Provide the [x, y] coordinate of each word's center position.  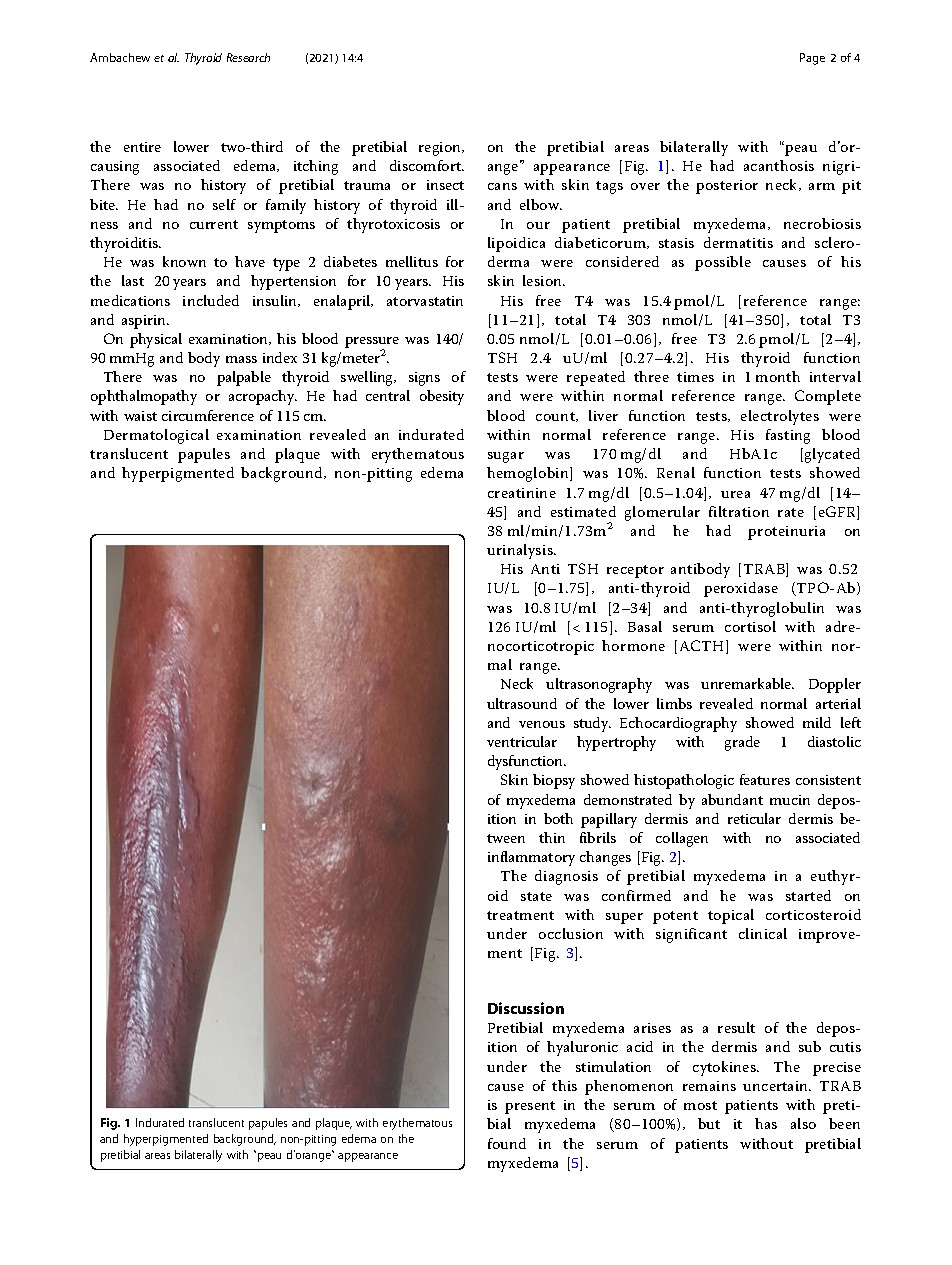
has [766, 1123]
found [507, 1143]
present [530, 1107]
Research [248, 57]
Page [812, 59]
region [441, 149]
